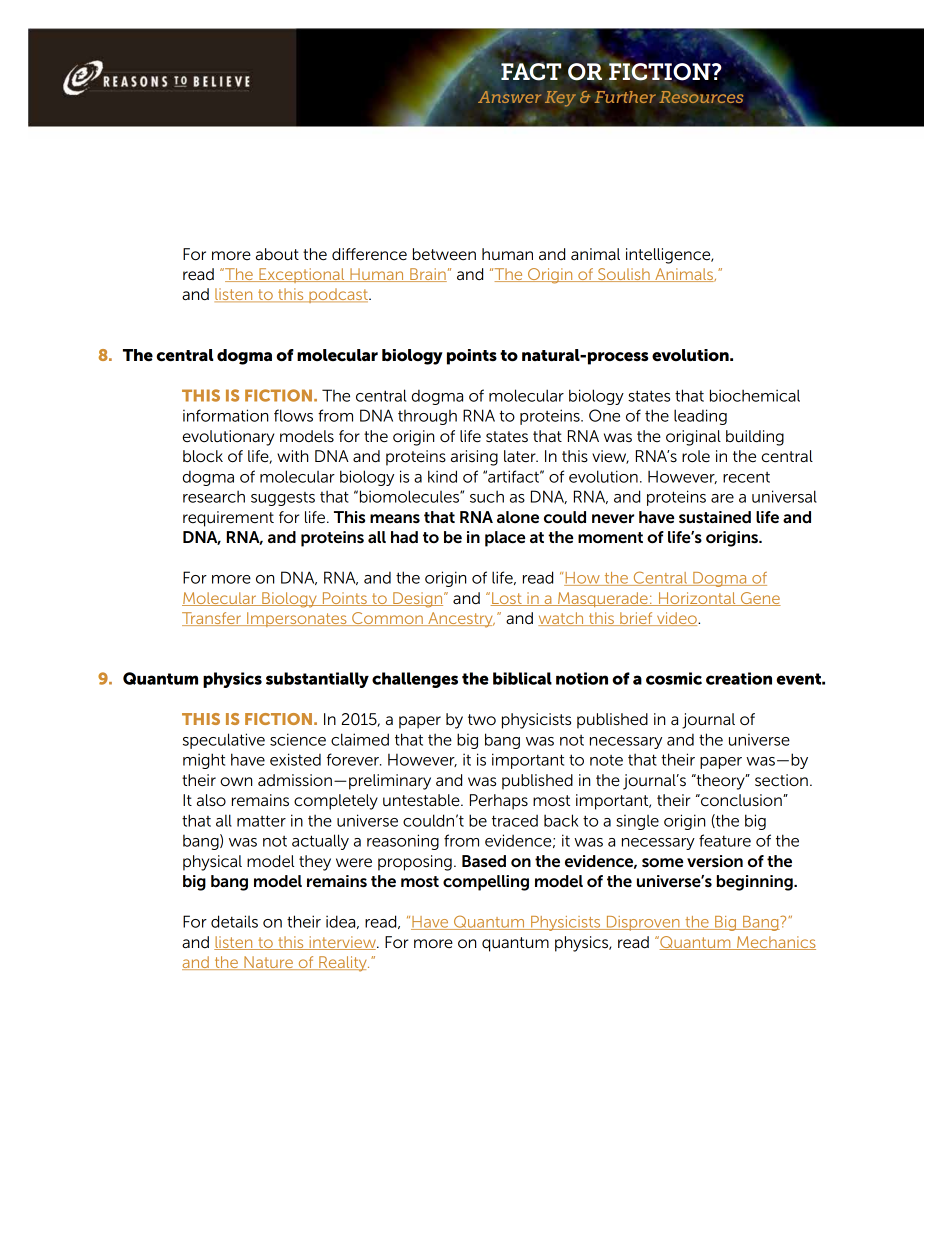 Image resolution: width=952 pixels, height=1233 pixels. I want to click on sustained, so click(715, 517).
